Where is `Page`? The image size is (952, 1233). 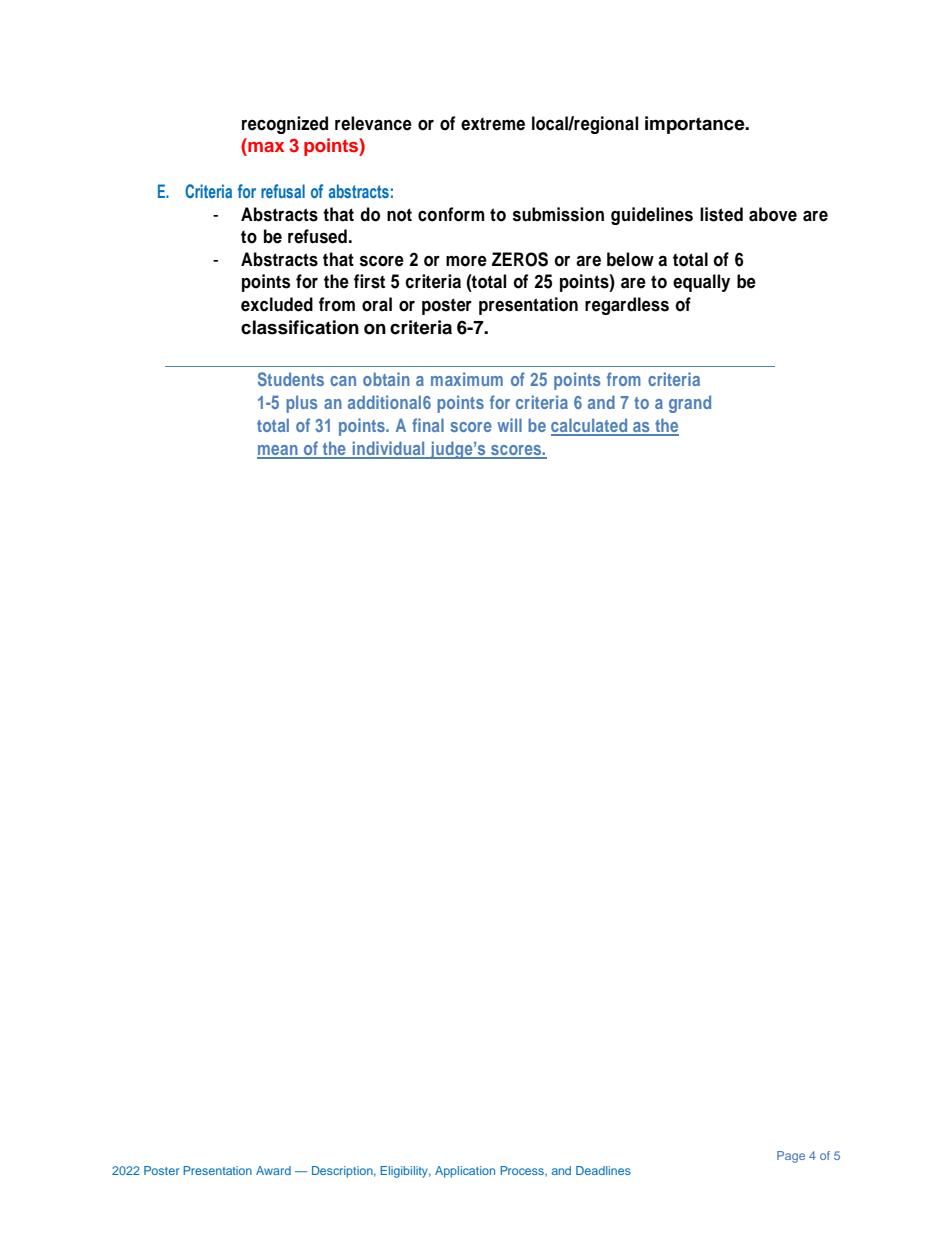 Page is located at coordinates (791, 1157).
